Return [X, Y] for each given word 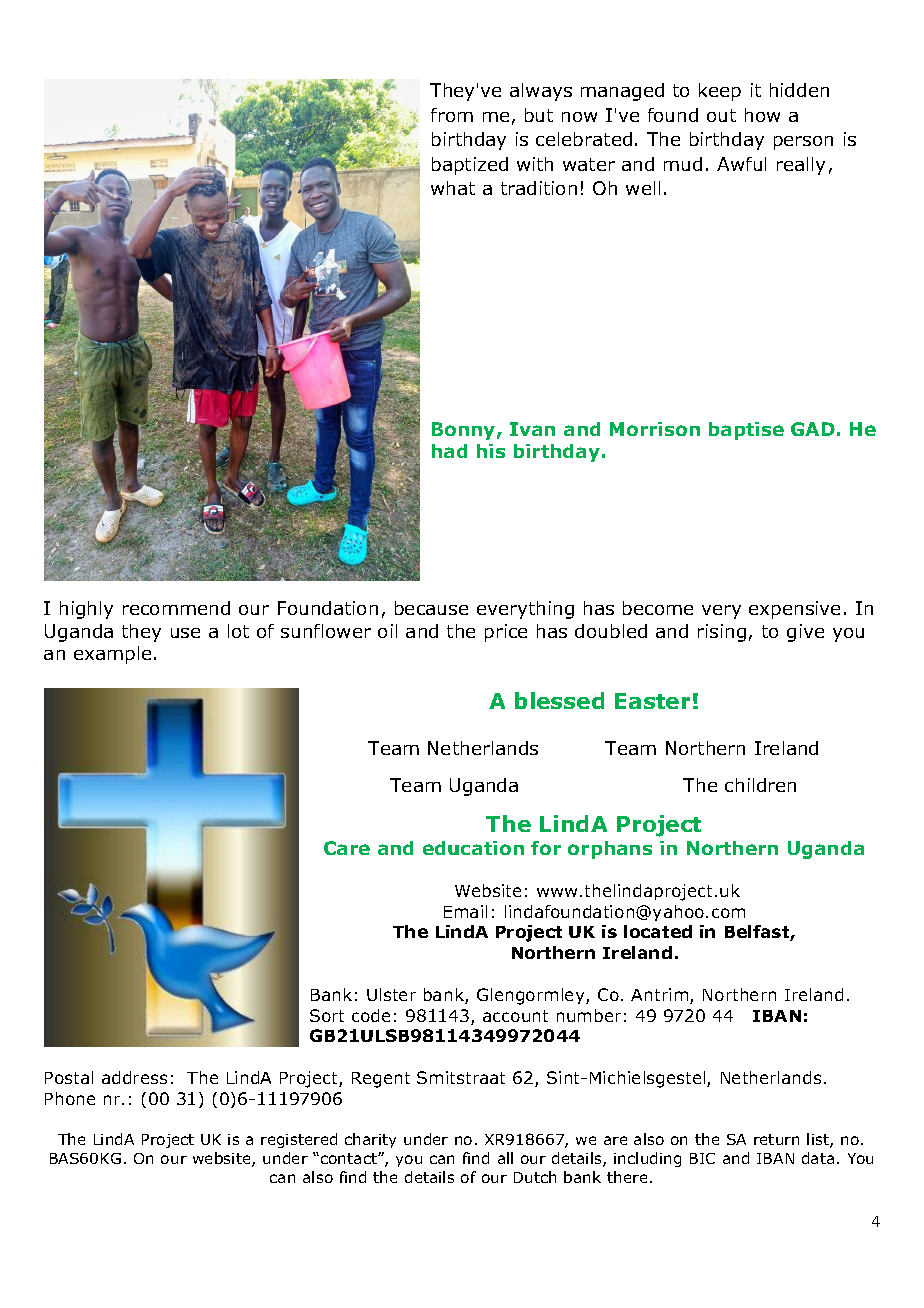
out [721, 115]
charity [370, 1140]
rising [722, 633]
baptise [746, 431]
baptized [470, 166]
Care [347, 848]
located [658, 931]
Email [465, 911]
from [452, 115]
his [491, 451]
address [134, 1077]
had [449, 451]
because [431, 608]
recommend [176, 608]
